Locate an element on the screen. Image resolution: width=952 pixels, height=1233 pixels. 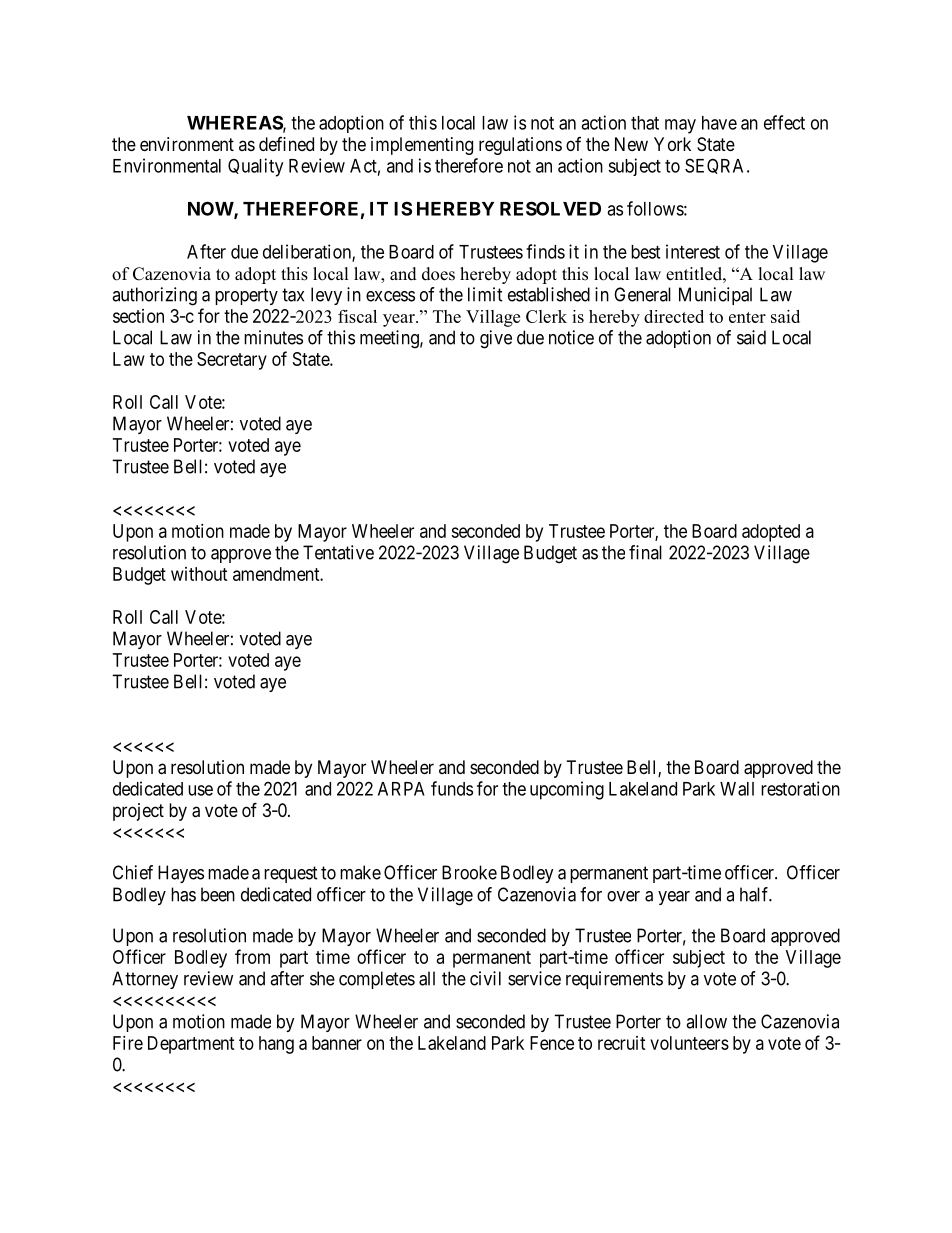
use is located at coordinates (200, 790).
